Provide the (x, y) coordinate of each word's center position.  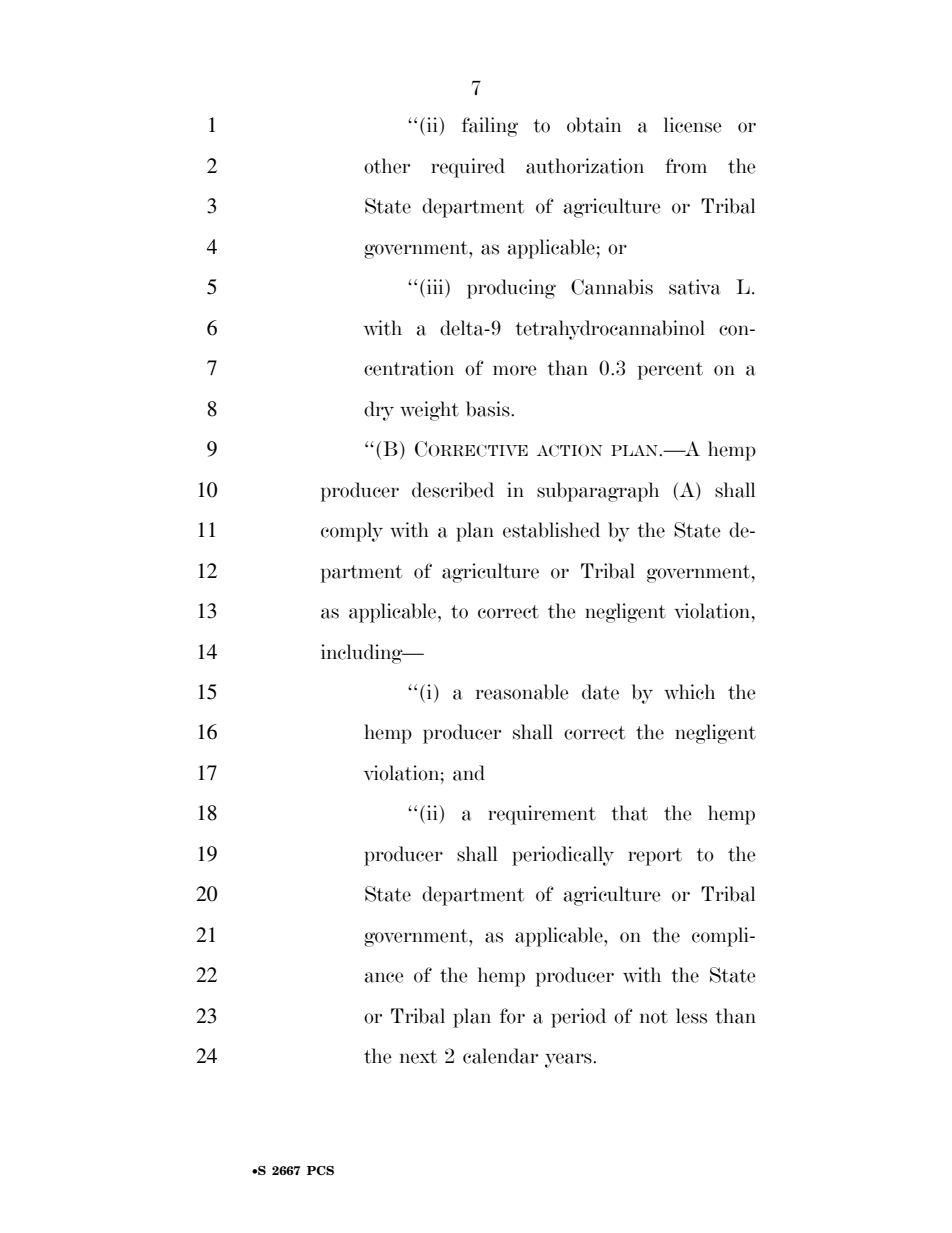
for (512, 1016)
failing (490, 127)
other (387, 166)
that (629, 813)
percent (670, 371)
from (686, 166)
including (363, 654)
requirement (542, 815)
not (654, 1017)
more (515, 370)
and (469, 773)
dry (379, 411)
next (418, 1057)
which (689, 692)
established (551, 530)
